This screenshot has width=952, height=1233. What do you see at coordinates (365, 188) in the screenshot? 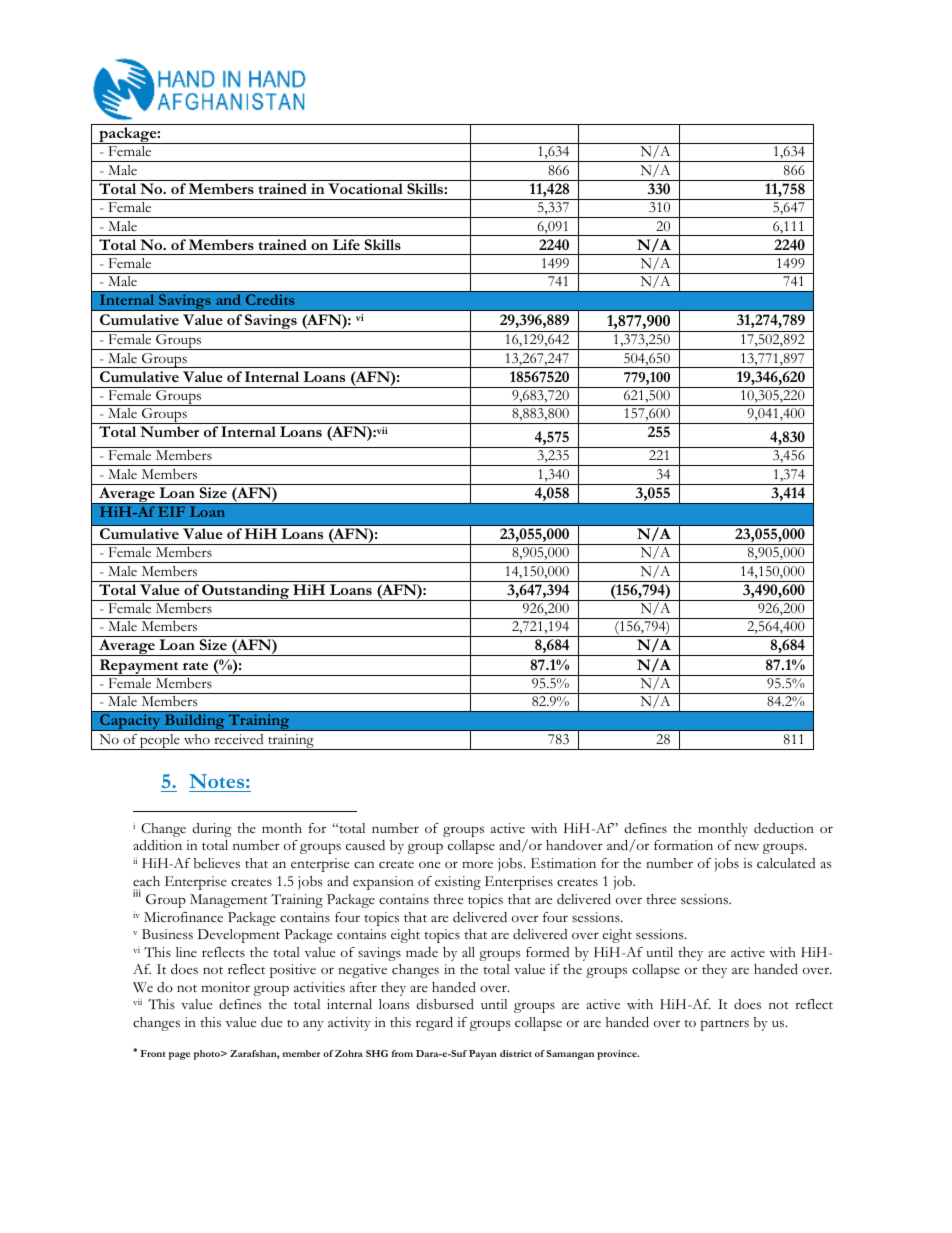
I see `Vocational` at bounding box center [365, 188].
